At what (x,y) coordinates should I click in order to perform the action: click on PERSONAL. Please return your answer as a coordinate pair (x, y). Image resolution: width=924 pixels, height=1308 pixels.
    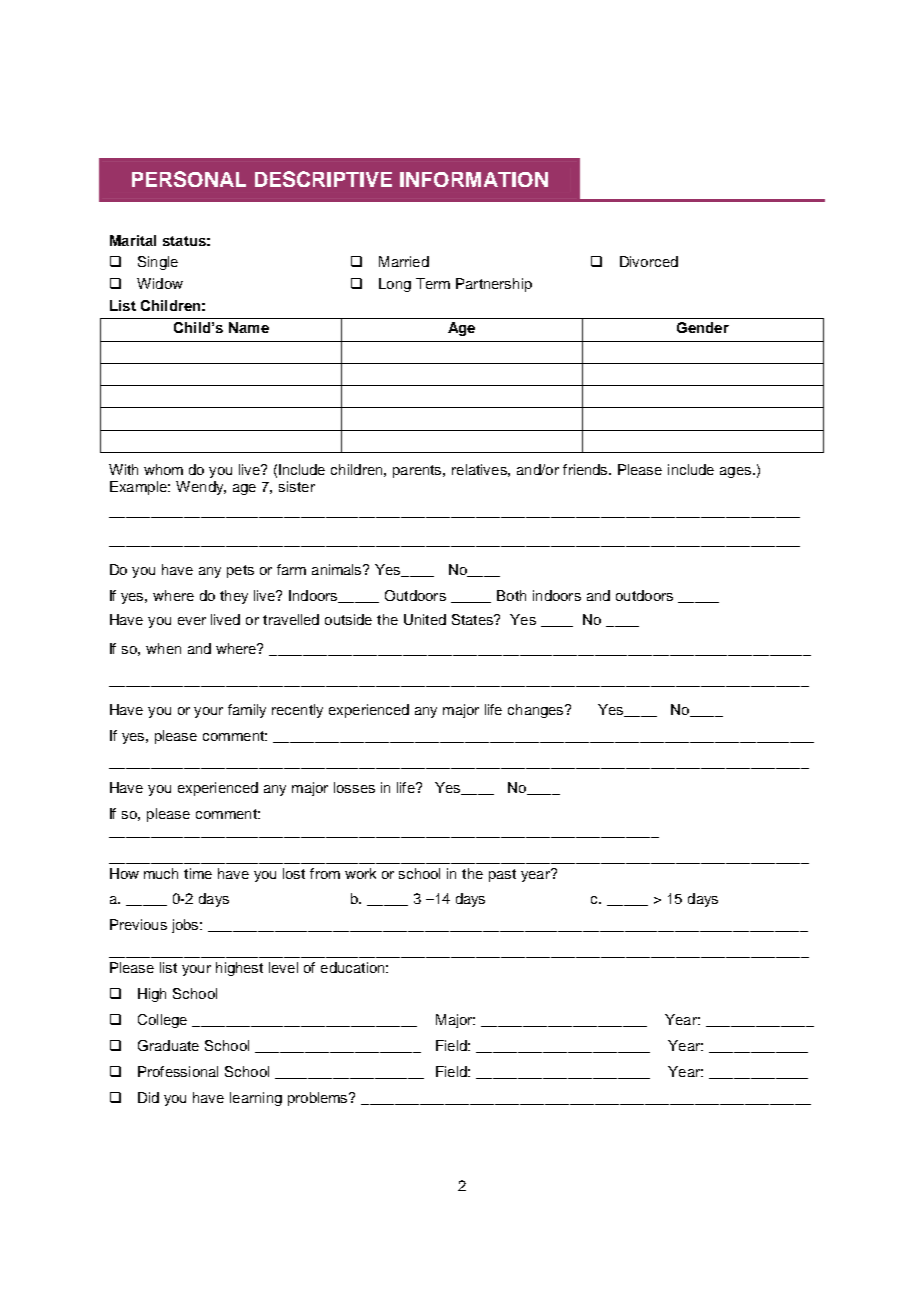
    Looking at the image, I should click on (189, 179).
